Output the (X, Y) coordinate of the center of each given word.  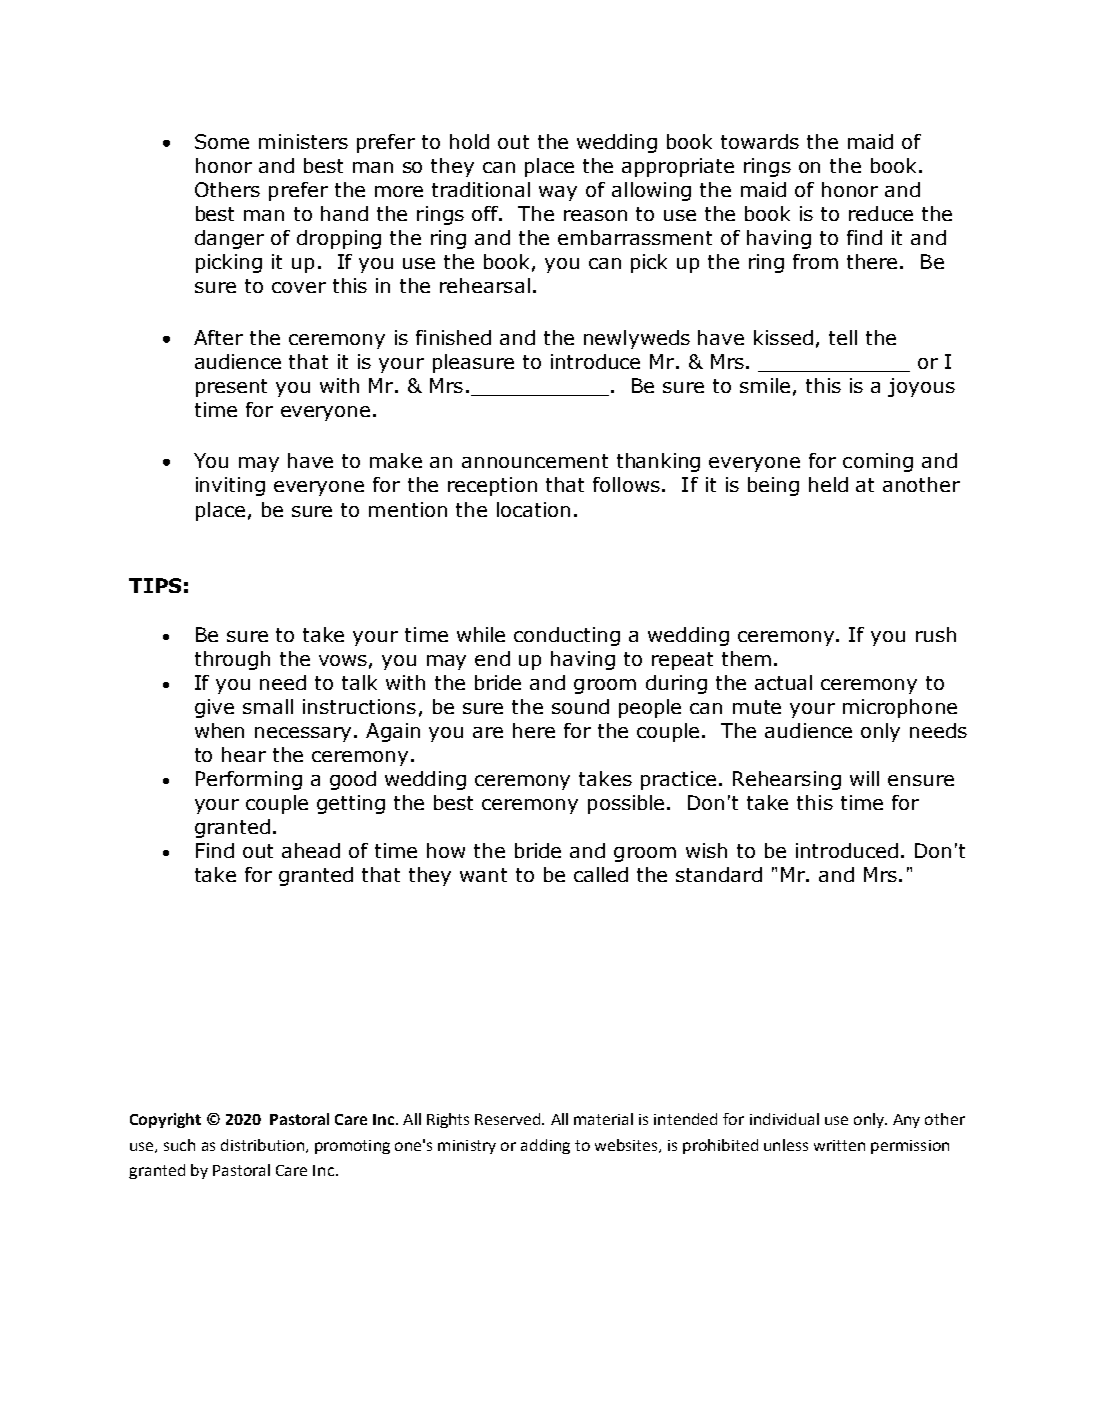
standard (719, 874)
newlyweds (637, 339)
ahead (311, 850)
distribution (264, 1146)
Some (222, 141)
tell (843, 337)
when (219, 730)
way (558, 193)
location (533, 509)
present (231, 388)
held (828, 484)
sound (580, 706)
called (601, 874)
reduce (881, 213)
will (864, 778)
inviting (230, 486)
